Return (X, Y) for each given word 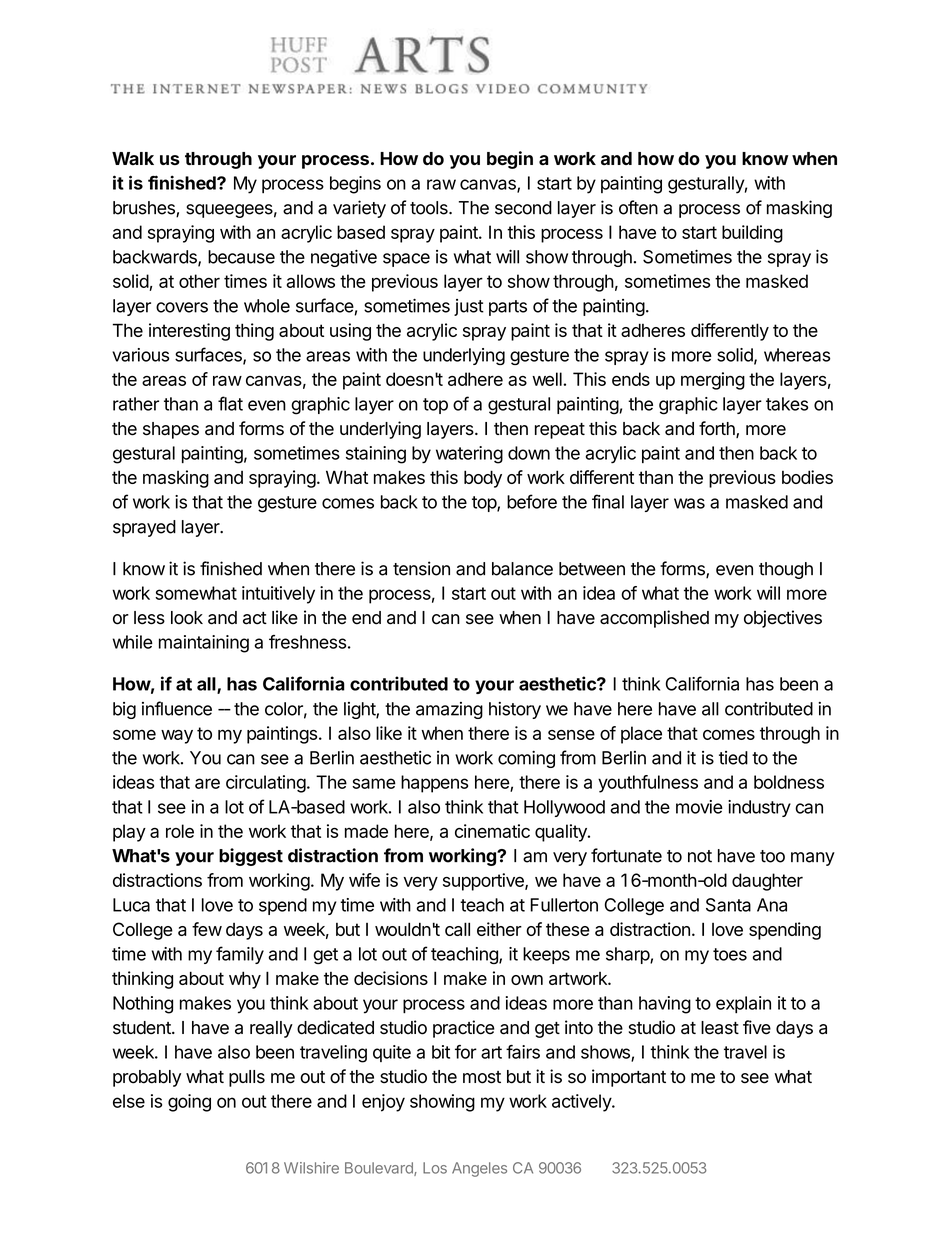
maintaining (204, 644)
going (189, 1103)
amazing (449, 710)
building (752, 234)
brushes (145, 209)
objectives (783, 619)
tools (430, 208)
